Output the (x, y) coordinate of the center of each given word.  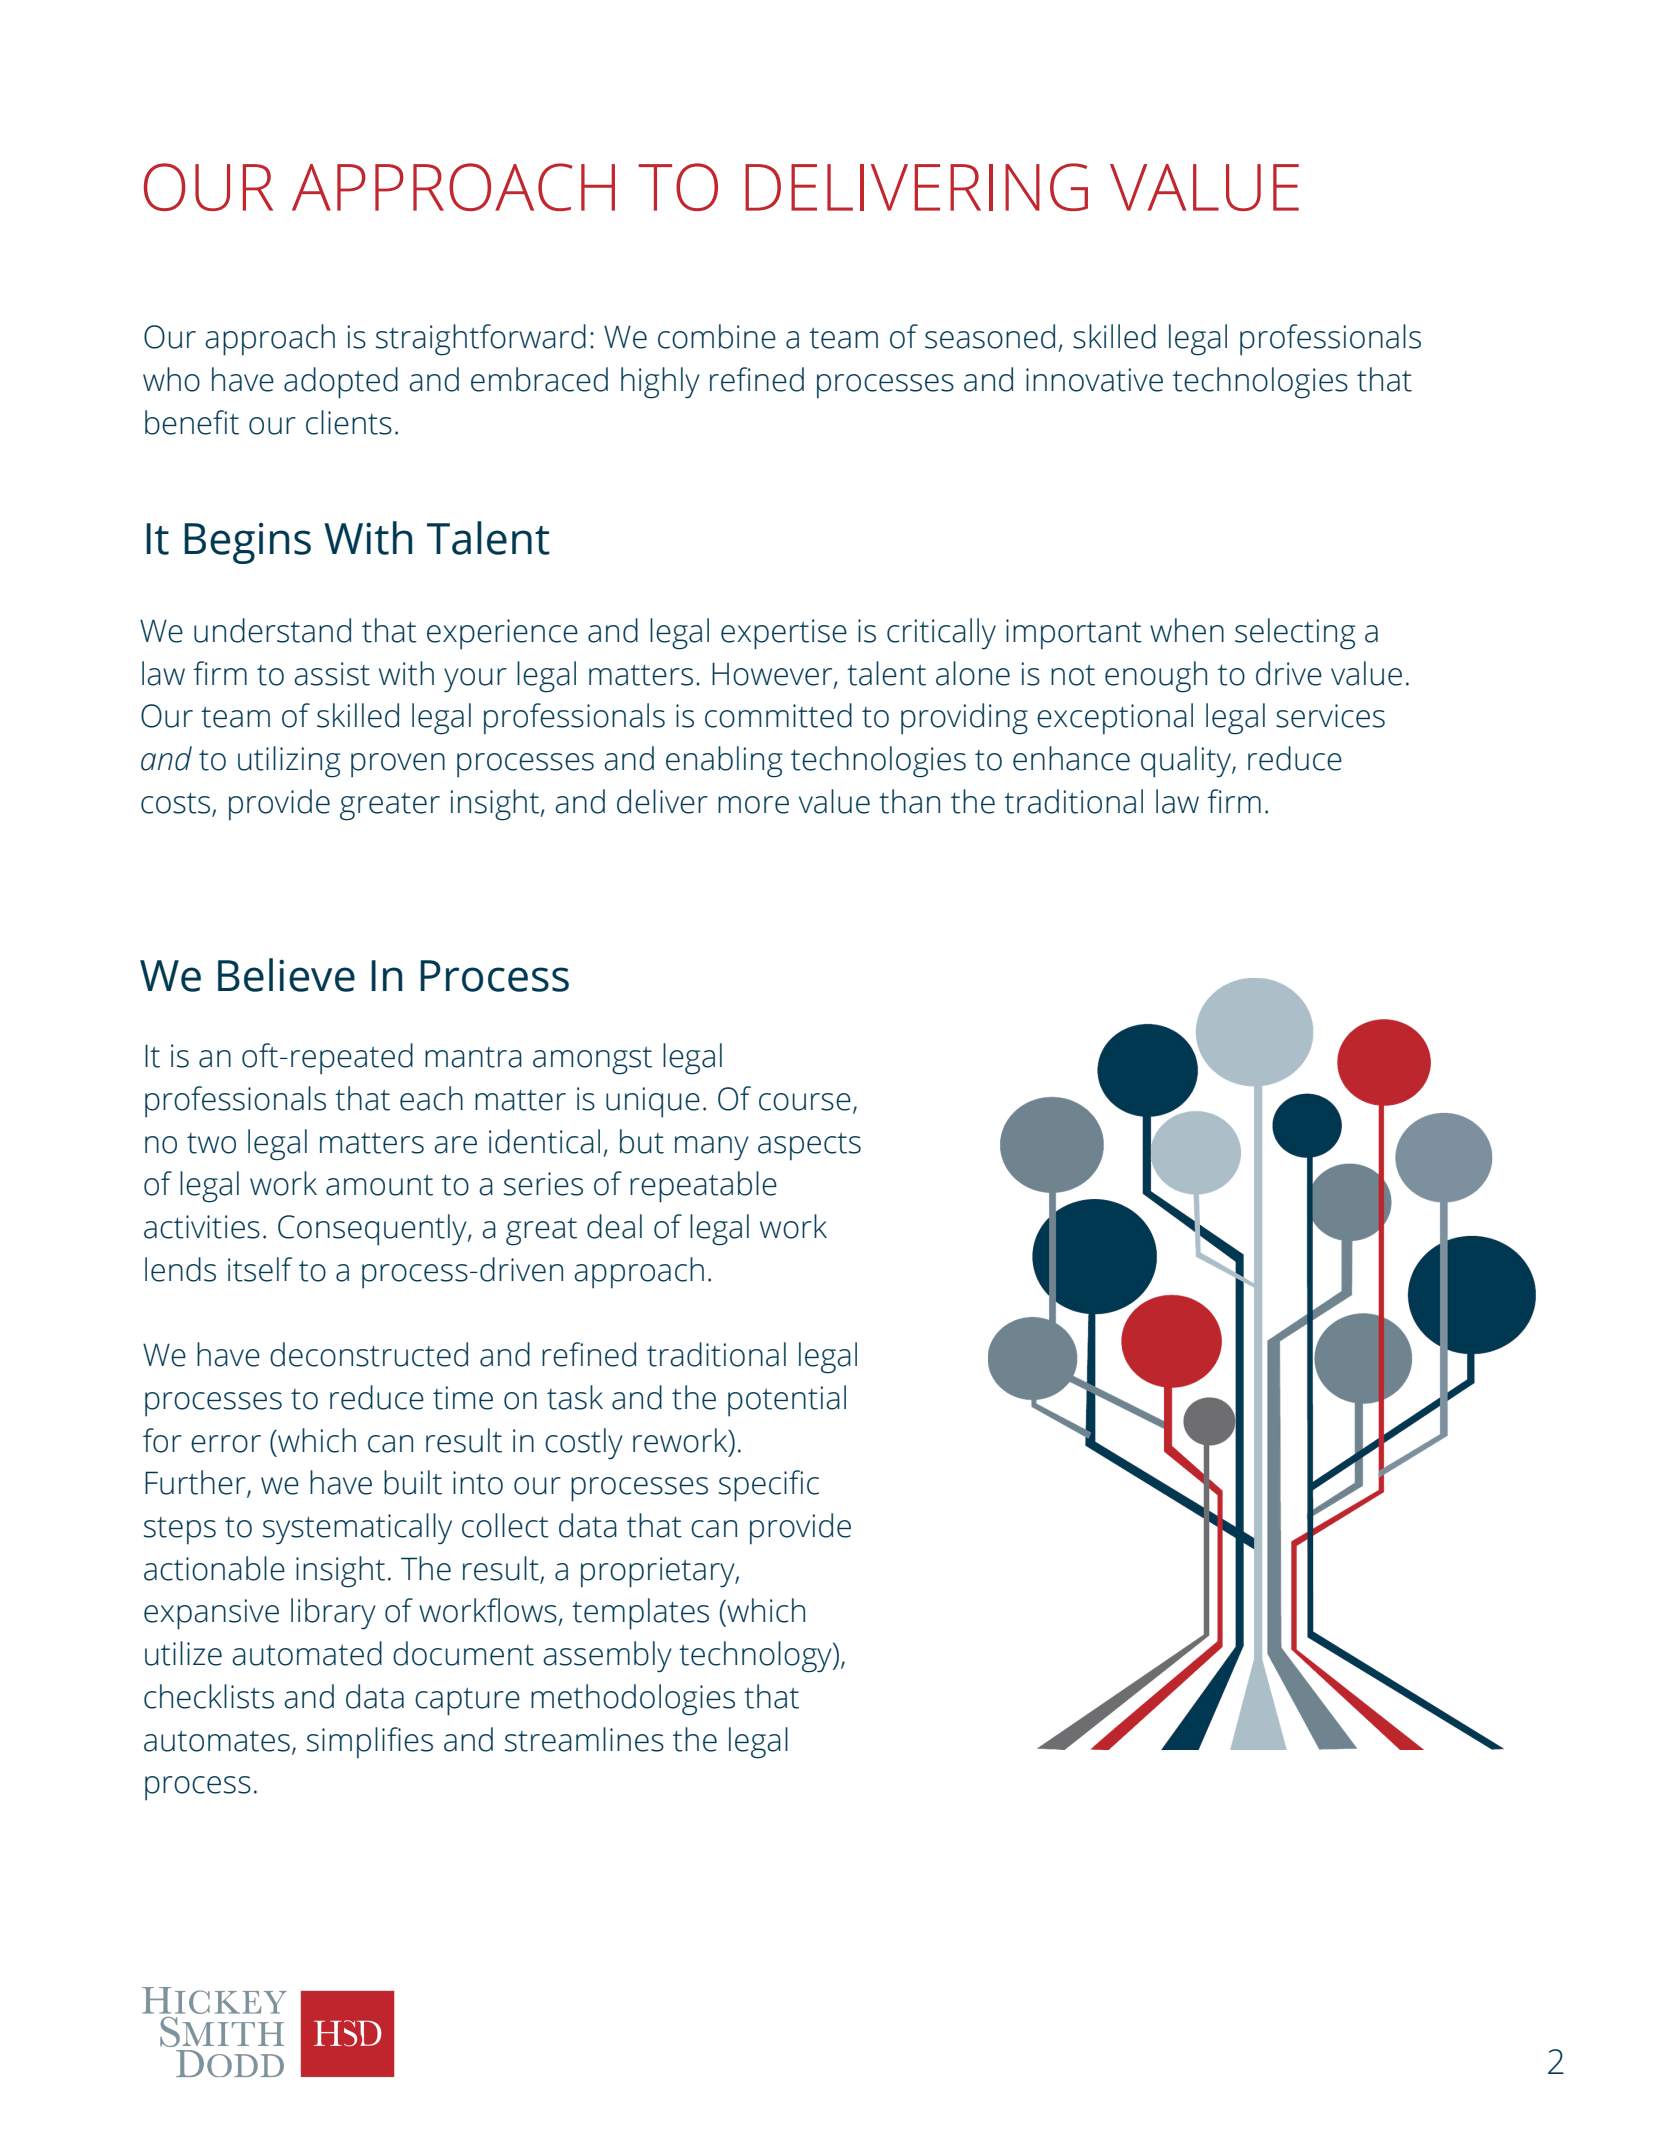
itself (260, 1269)
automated (307, 1653)
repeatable (703, 1187)
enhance (1071, 758)
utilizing (289, 762)
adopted (341, 383)
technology (756, 1657)
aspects (809, 1147)
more (753, 805)
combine (717, 336)
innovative (1094, 380)
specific (769, 1486)
